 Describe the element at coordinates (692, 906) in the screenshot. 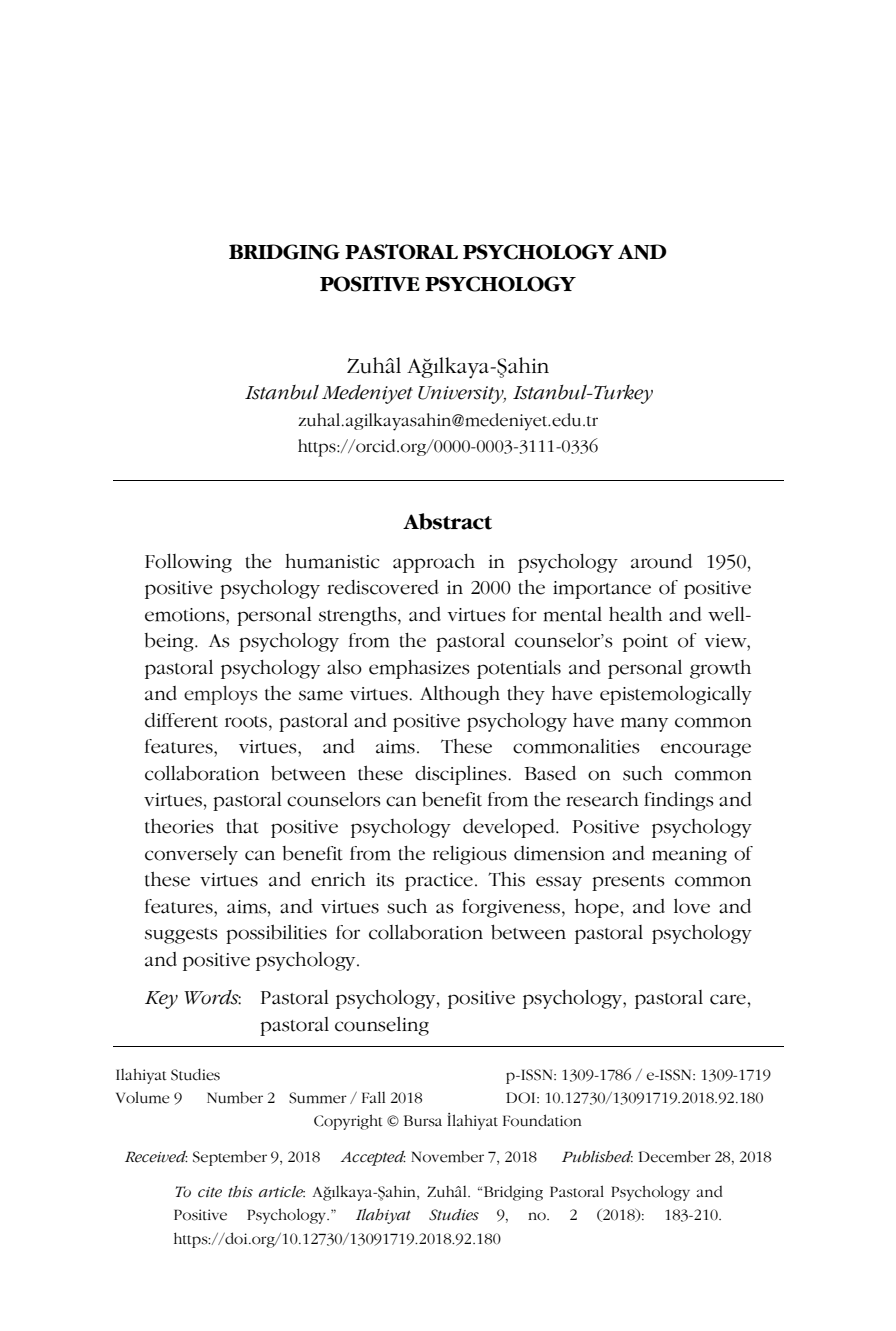

I see `love` at that location.
